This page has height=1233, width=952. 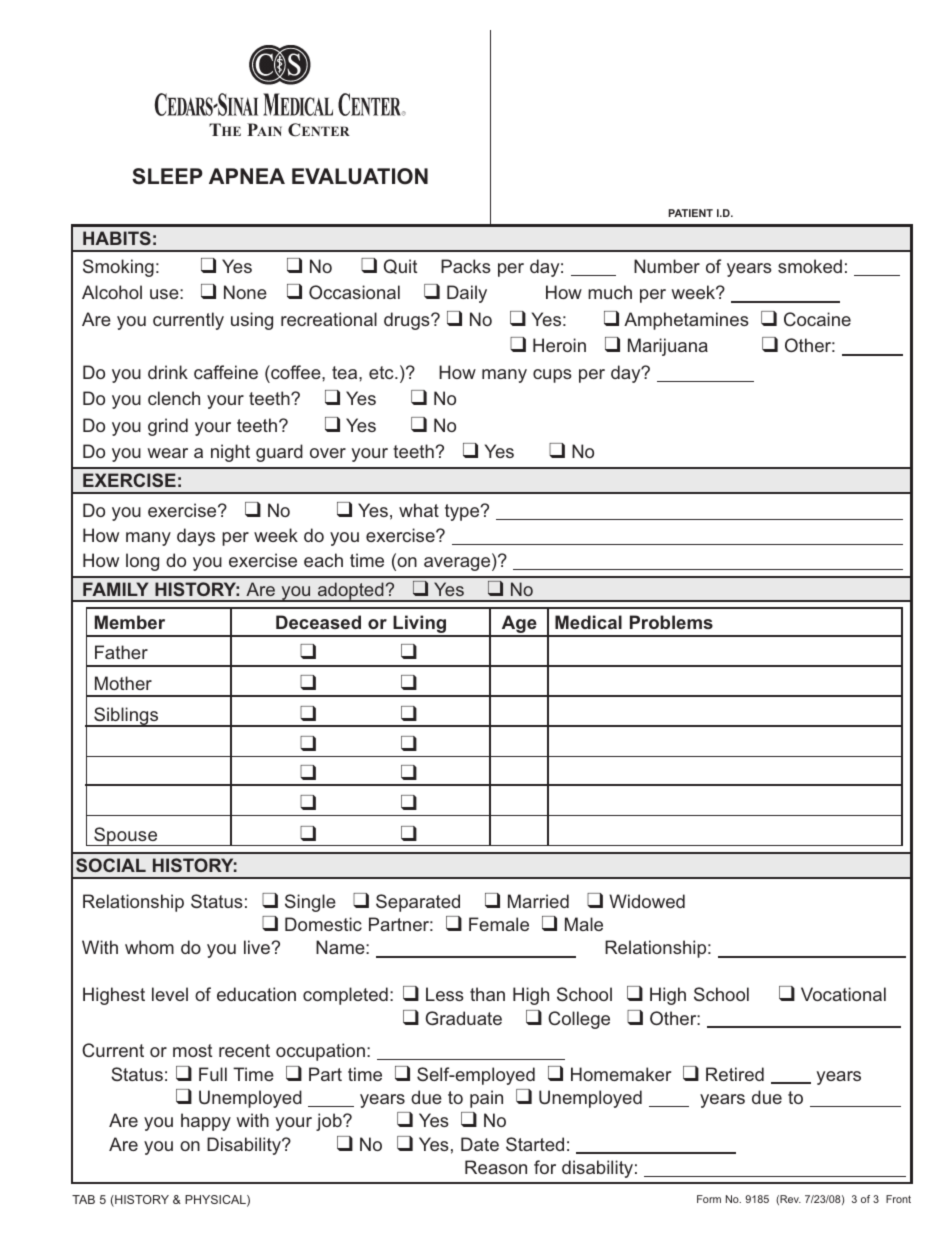 What do you see at coordinates (463, 512) in the page?
I see `type` at bounding box center [463, 512].
